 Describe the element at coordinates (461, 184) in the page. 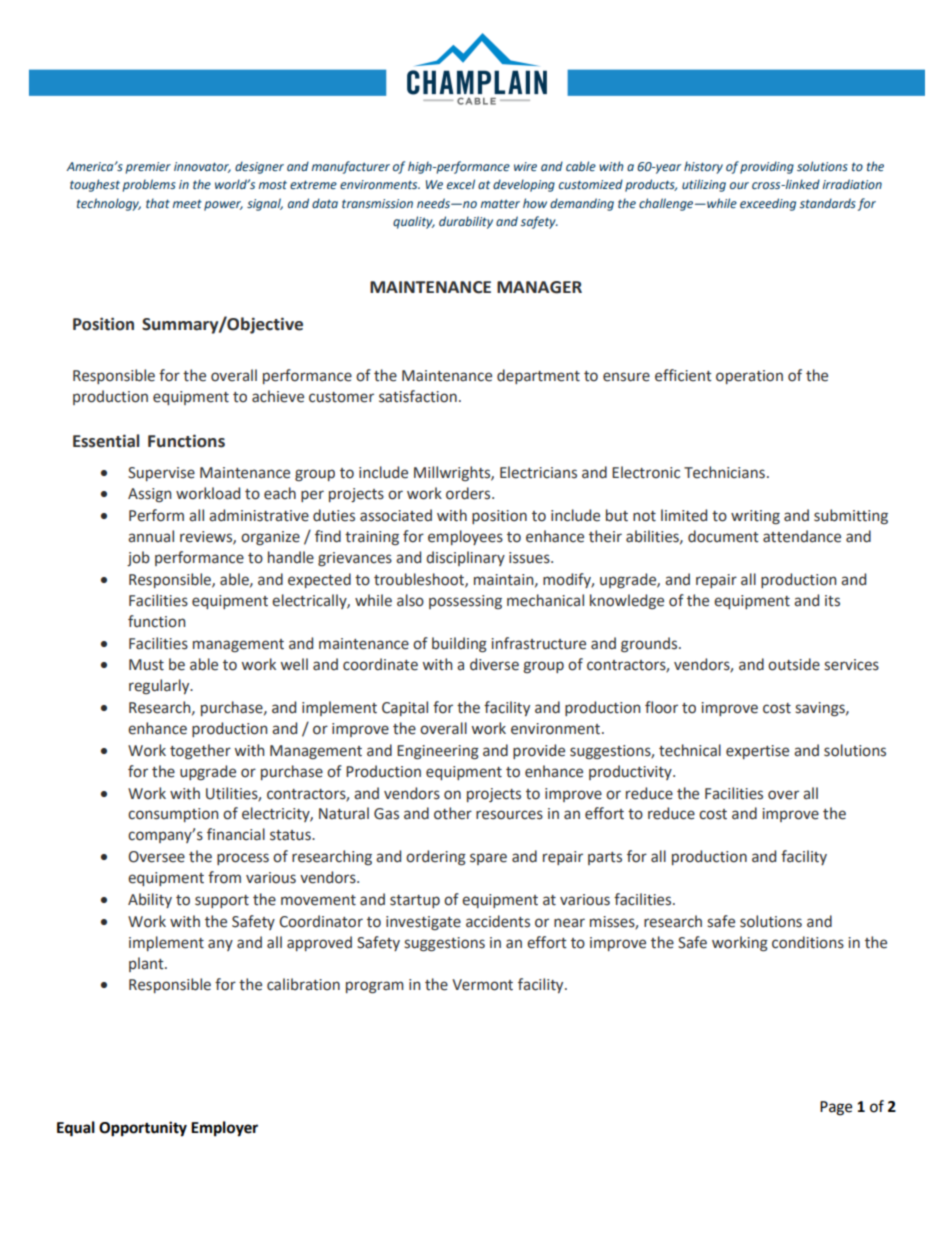

I see `excel` at that location.
